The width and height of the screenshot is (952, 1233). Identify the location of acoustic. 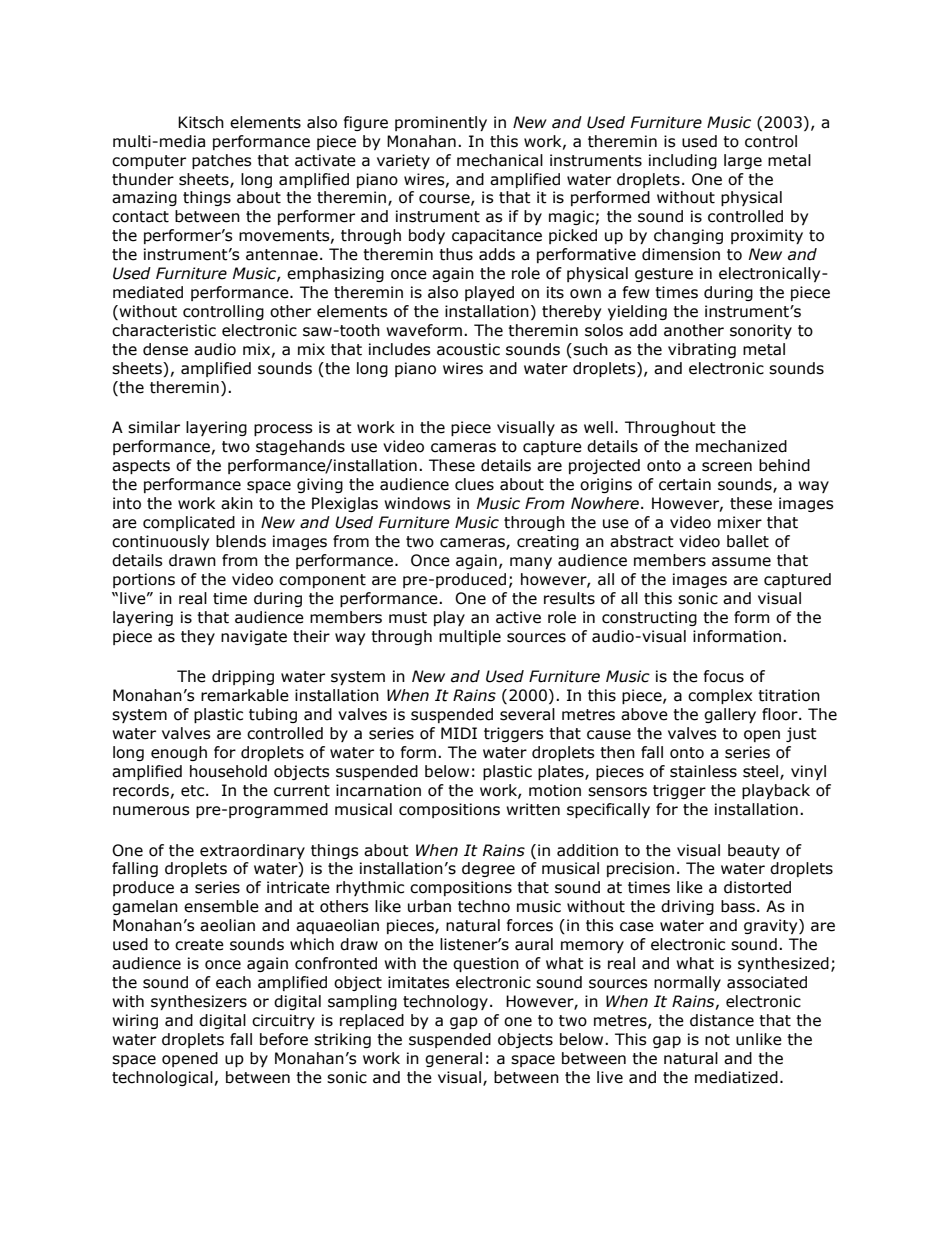
(468, 349).
